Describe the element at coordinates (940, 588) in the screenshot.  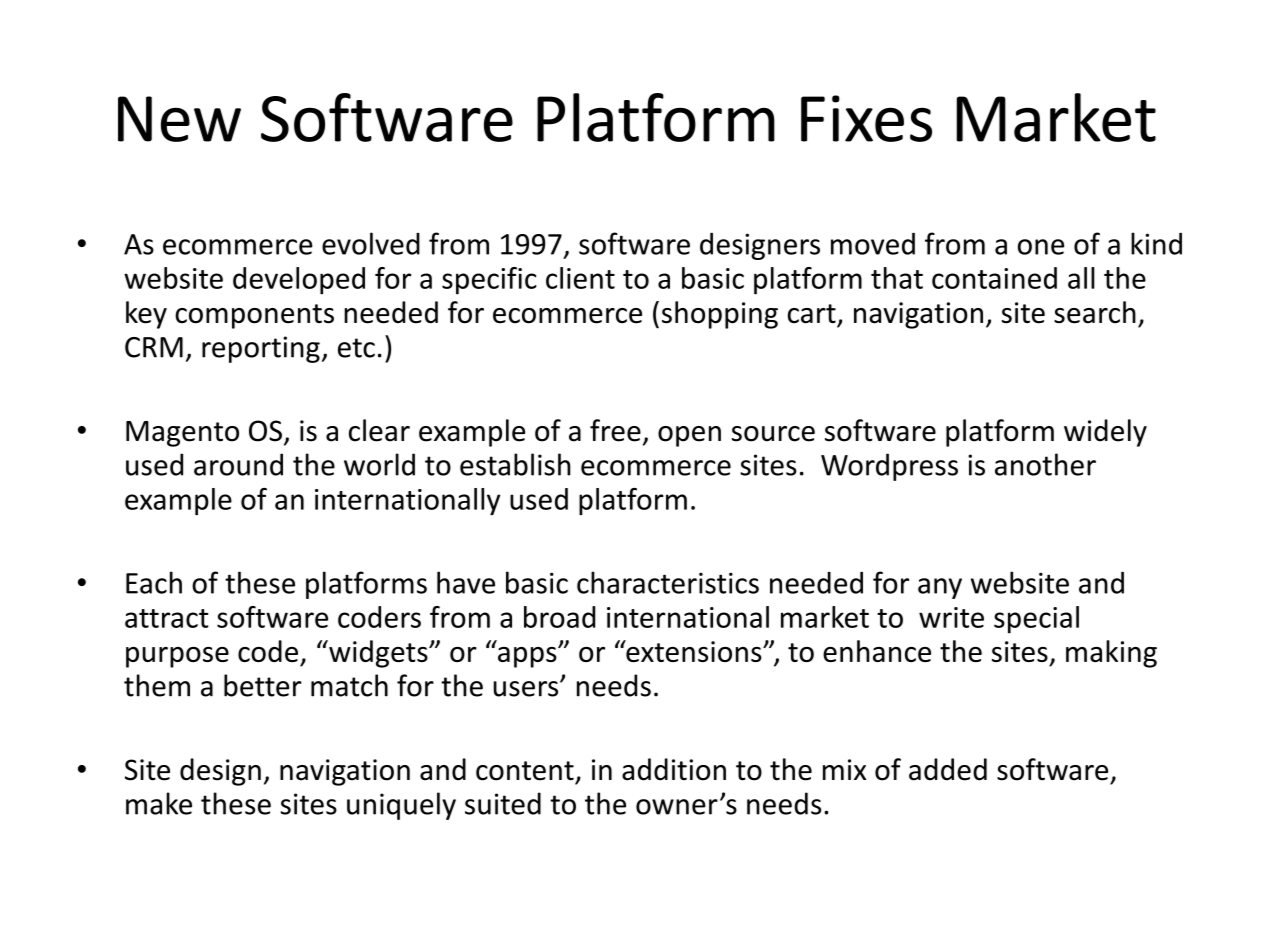
I see `any` at that location.
